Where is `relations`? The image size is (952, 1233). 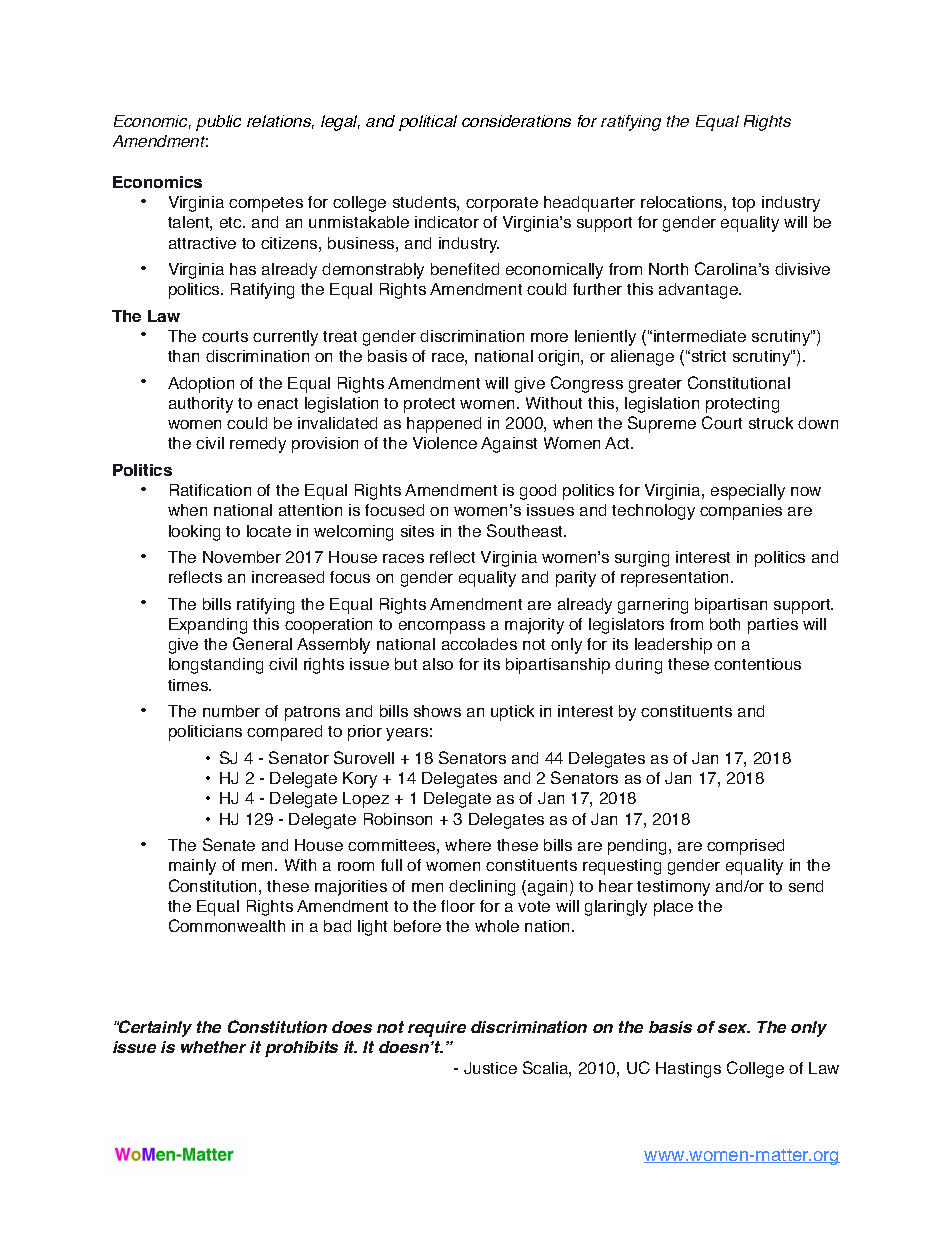 relations is located at coordinates (280, 122).
